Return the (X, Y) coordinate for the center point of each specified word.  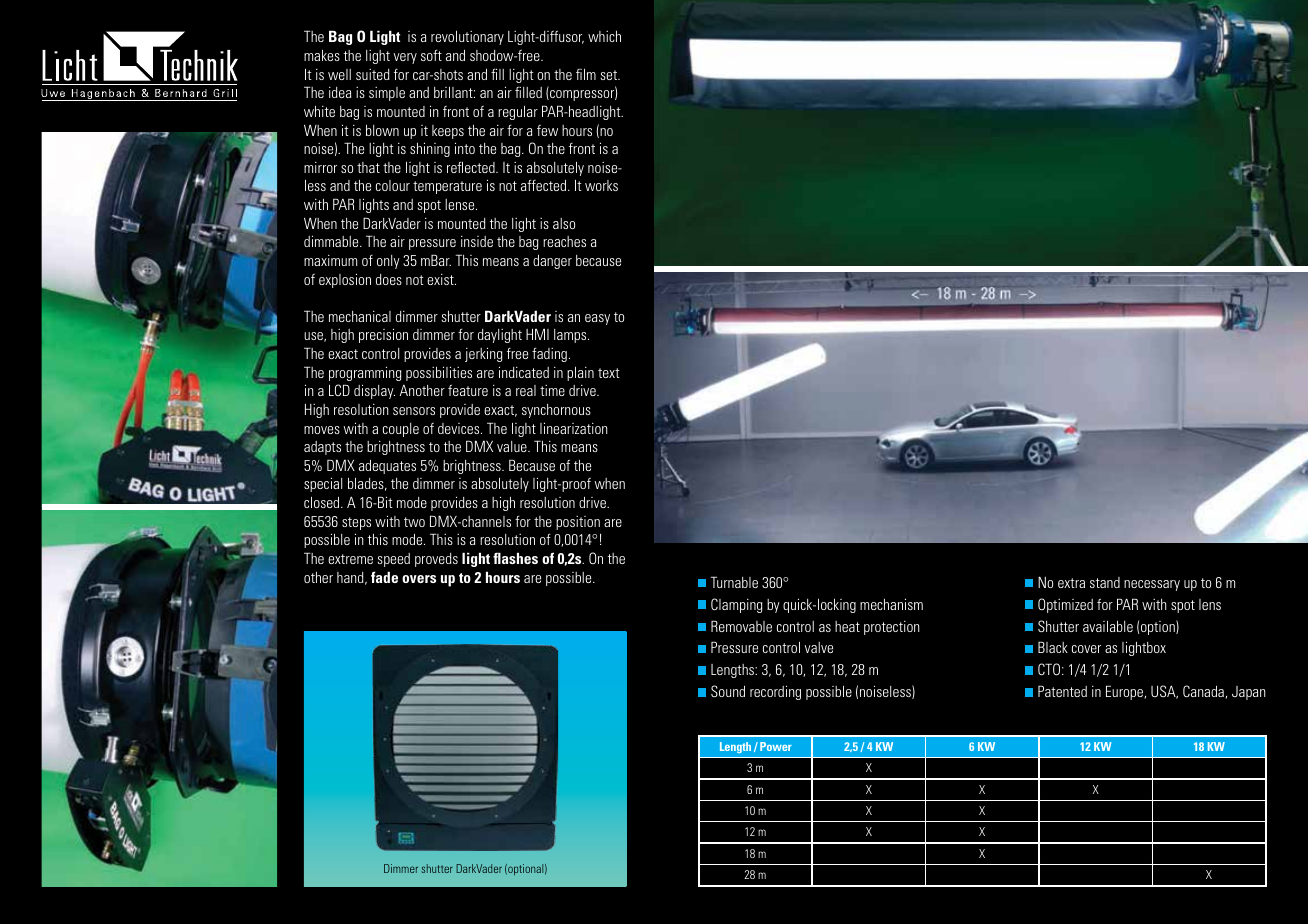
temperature (447, 187)
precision (383, 335)
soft (431, 55)
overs (419, 579)
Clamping (736, 605)
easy (597, 319)
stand (1105, 582)
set (609, 75)
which (604, 36)
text (609, 373)
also (564, 223)
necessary (1152, 585)
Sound (728, 691)
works (601, 185)
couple (401, 430)
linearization (574, 428)
